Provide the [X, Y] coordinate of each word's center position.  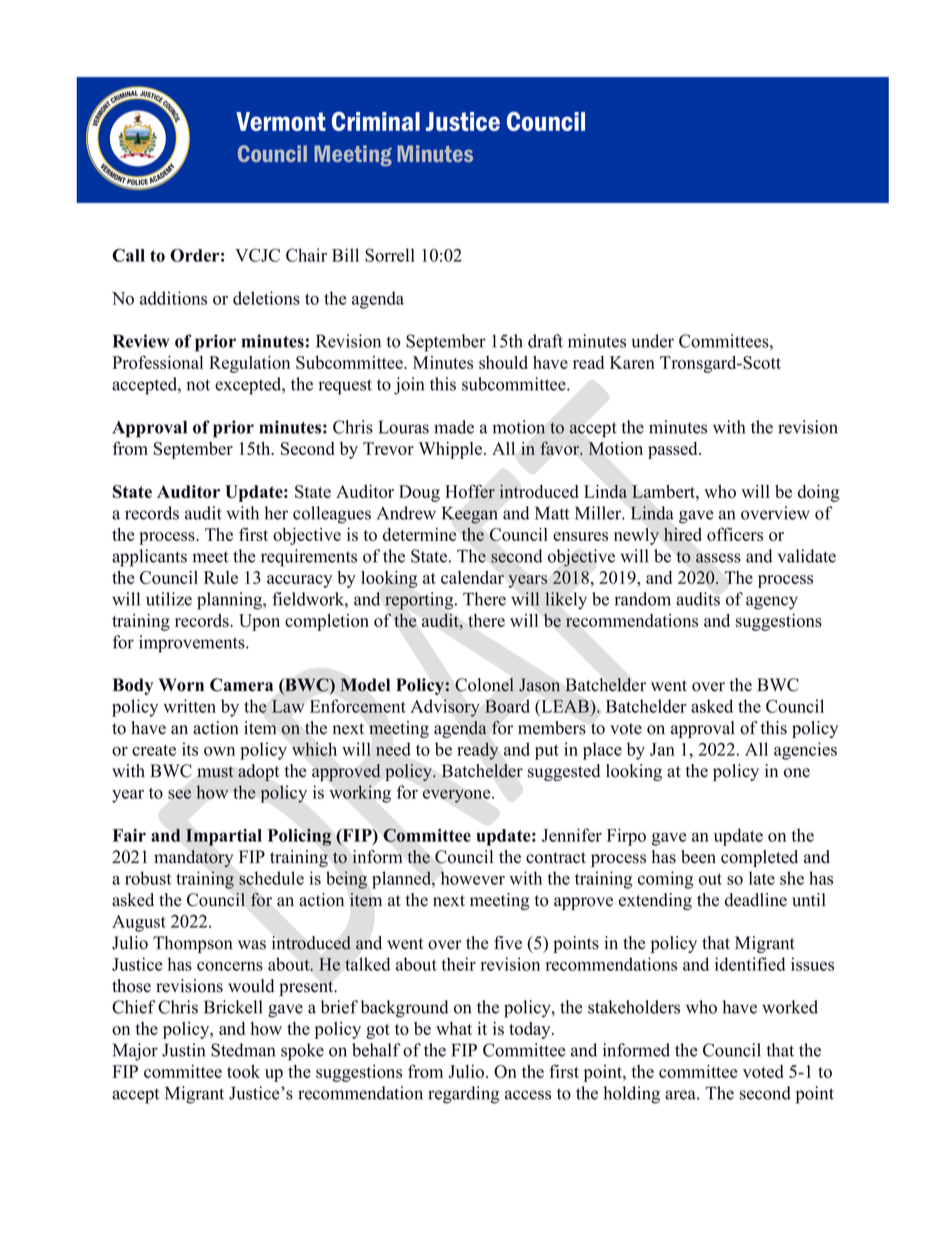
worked [790, 1007]
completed [759, 858]
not [198, 385]
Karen [632, 362]
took [243, 1071]
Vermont [281, 121]
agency [772, 603]
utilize [169, 599]
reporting [420, 601]
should [503, 362]
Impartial [224, 837]
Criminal [376, 121]
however [472, 878]
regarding [463, 1095]
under [653, 341]
